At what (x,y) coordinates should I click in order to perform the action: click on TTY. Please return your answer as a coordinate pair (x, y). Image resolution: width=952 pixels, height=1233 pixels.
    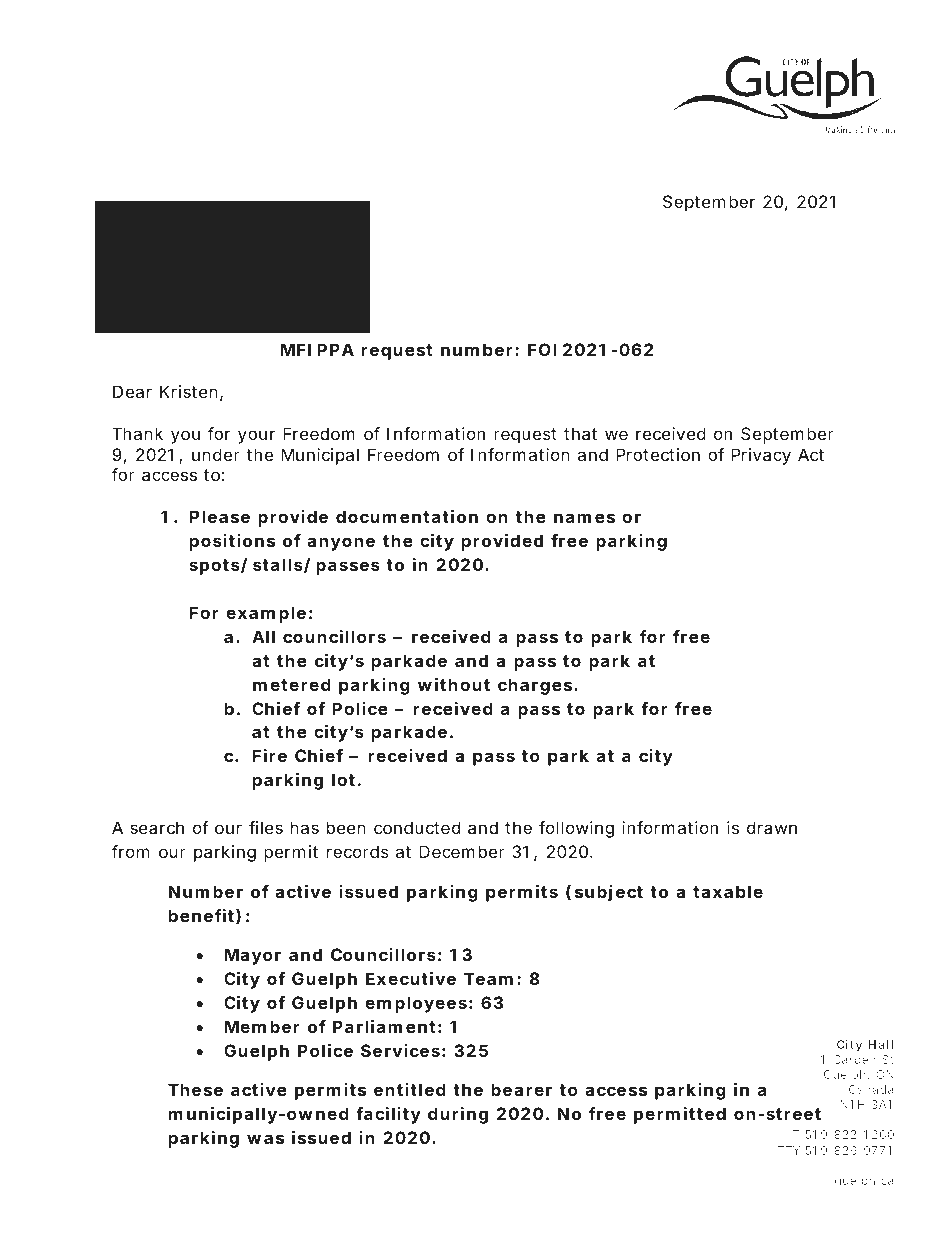
    Looking at the image, I should click on (788, 1150).
